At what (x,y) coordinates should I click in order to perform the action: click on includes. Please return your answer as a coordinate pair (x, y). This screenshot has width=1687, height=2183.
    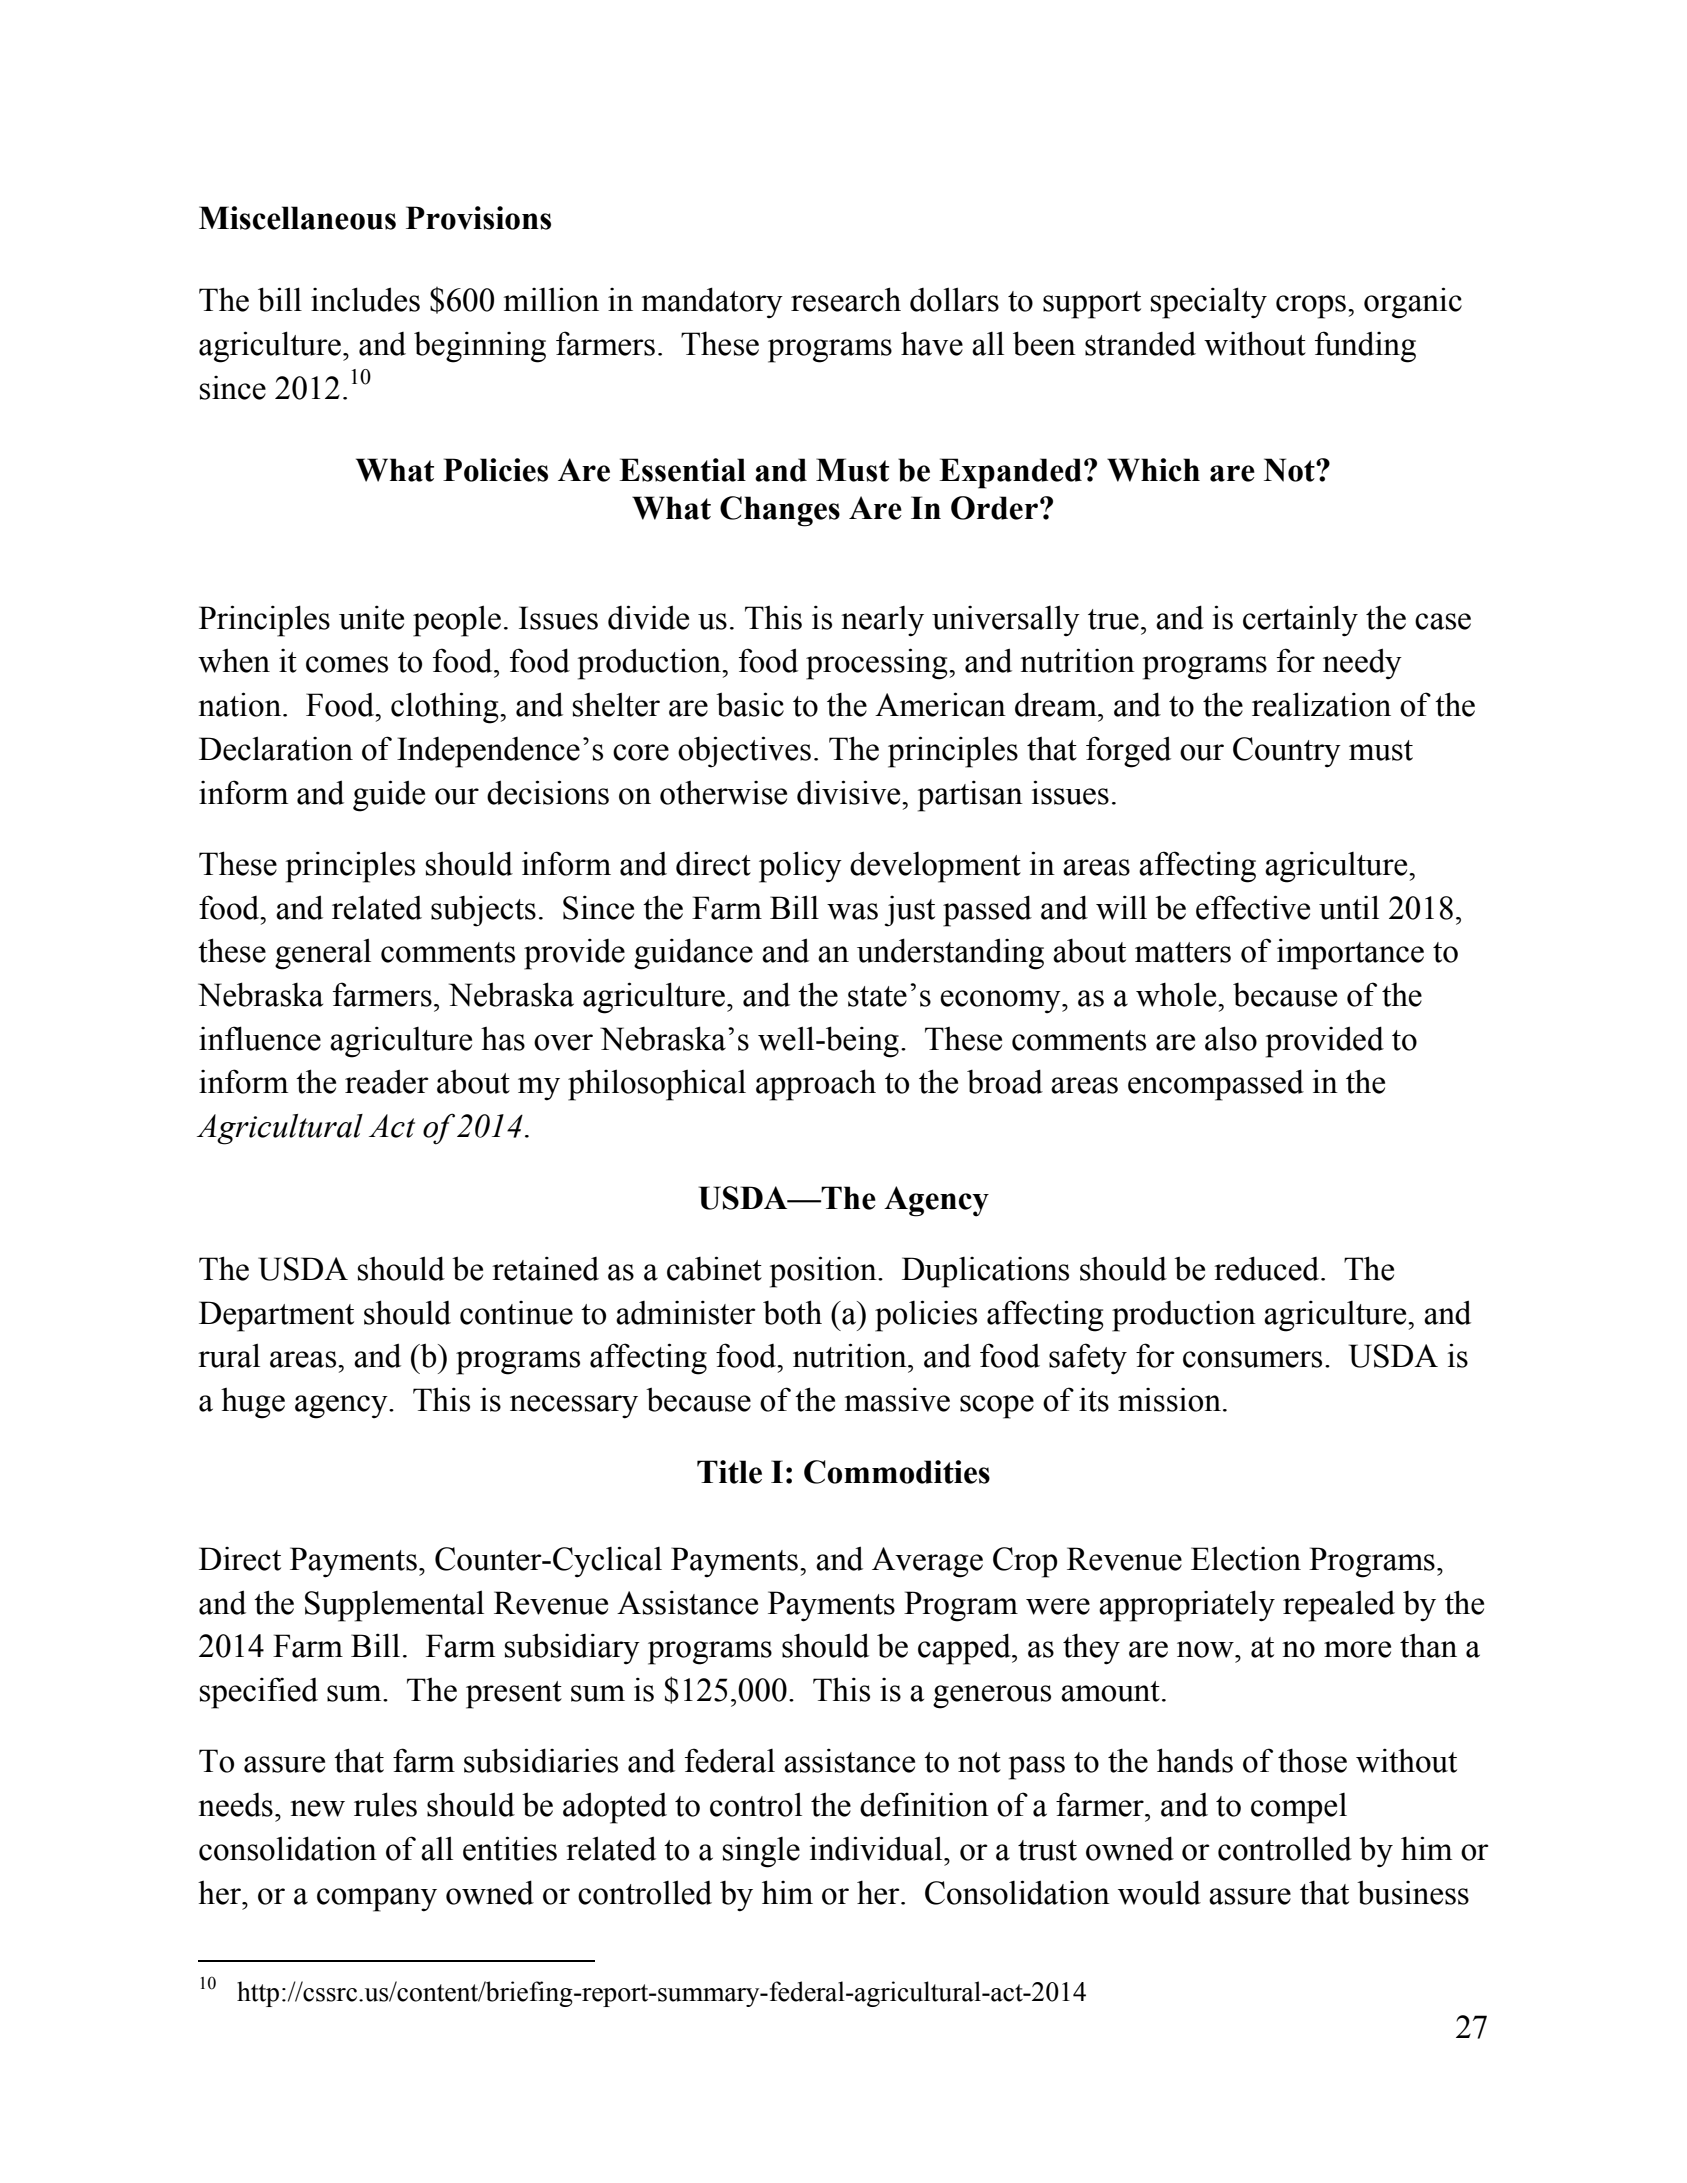
    Looking at the image, I should click on (365, 299).
